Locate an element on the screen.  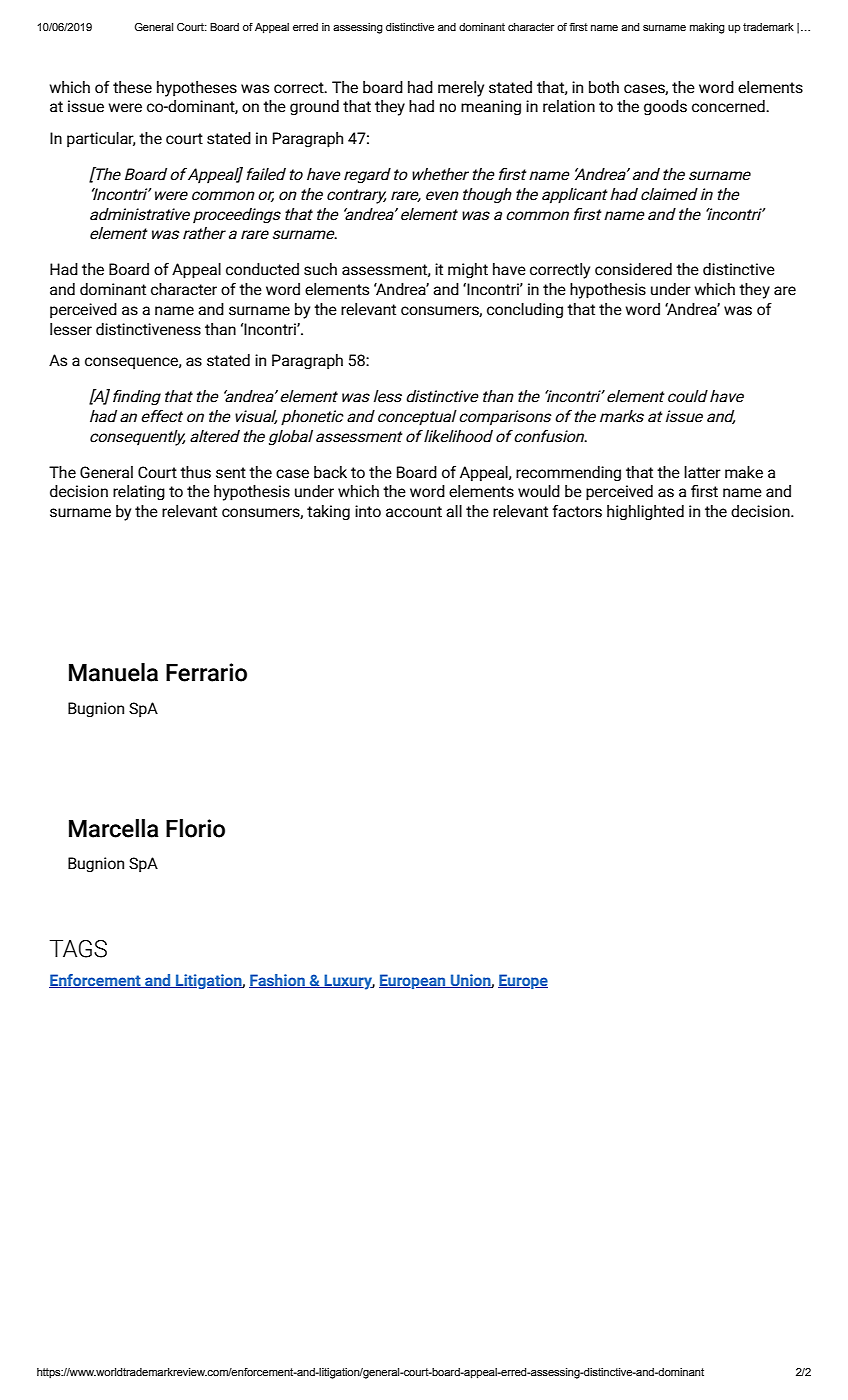
considered is located at coordinates (633, 269).
